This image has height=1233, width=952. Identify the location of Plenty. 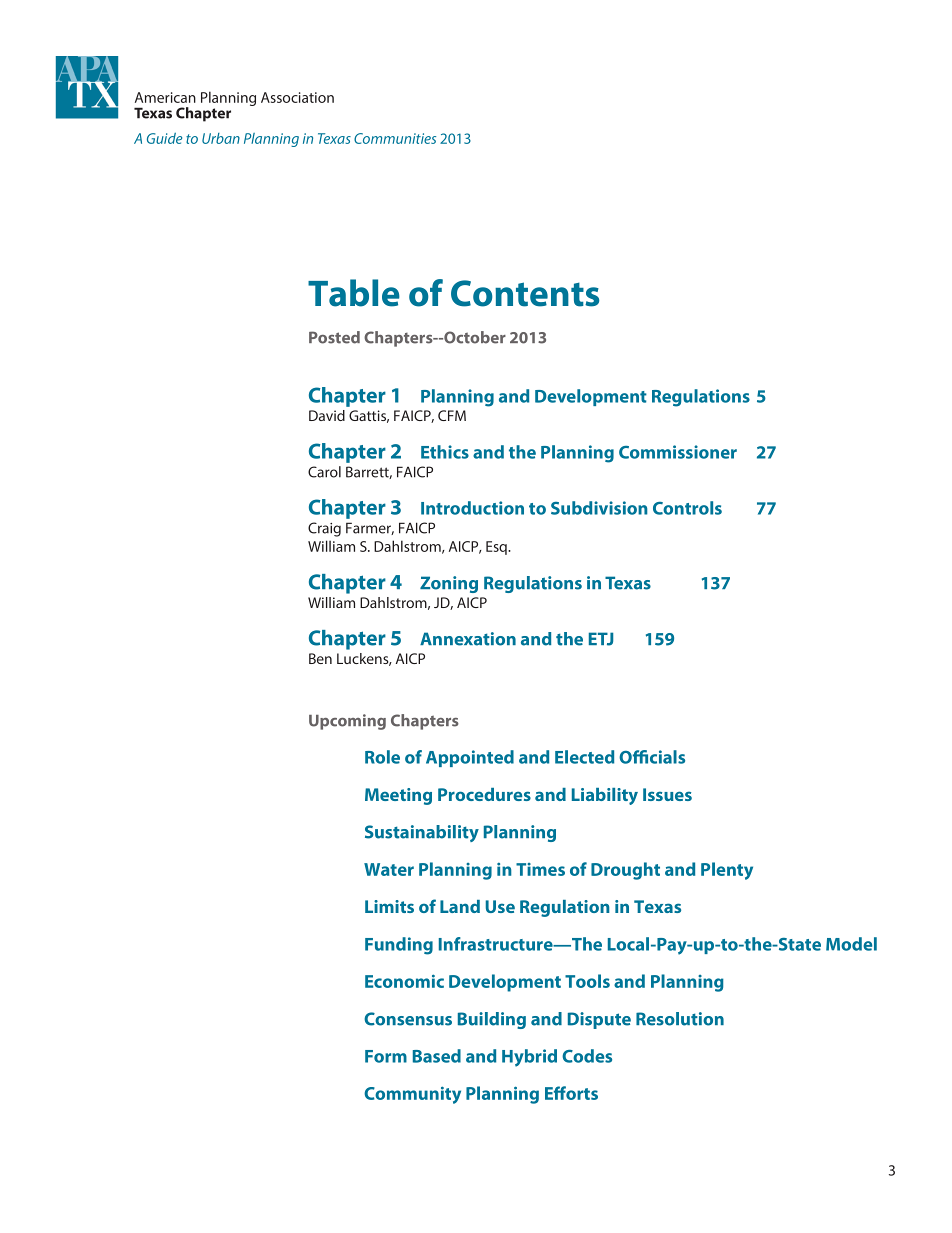
(727, 871).
